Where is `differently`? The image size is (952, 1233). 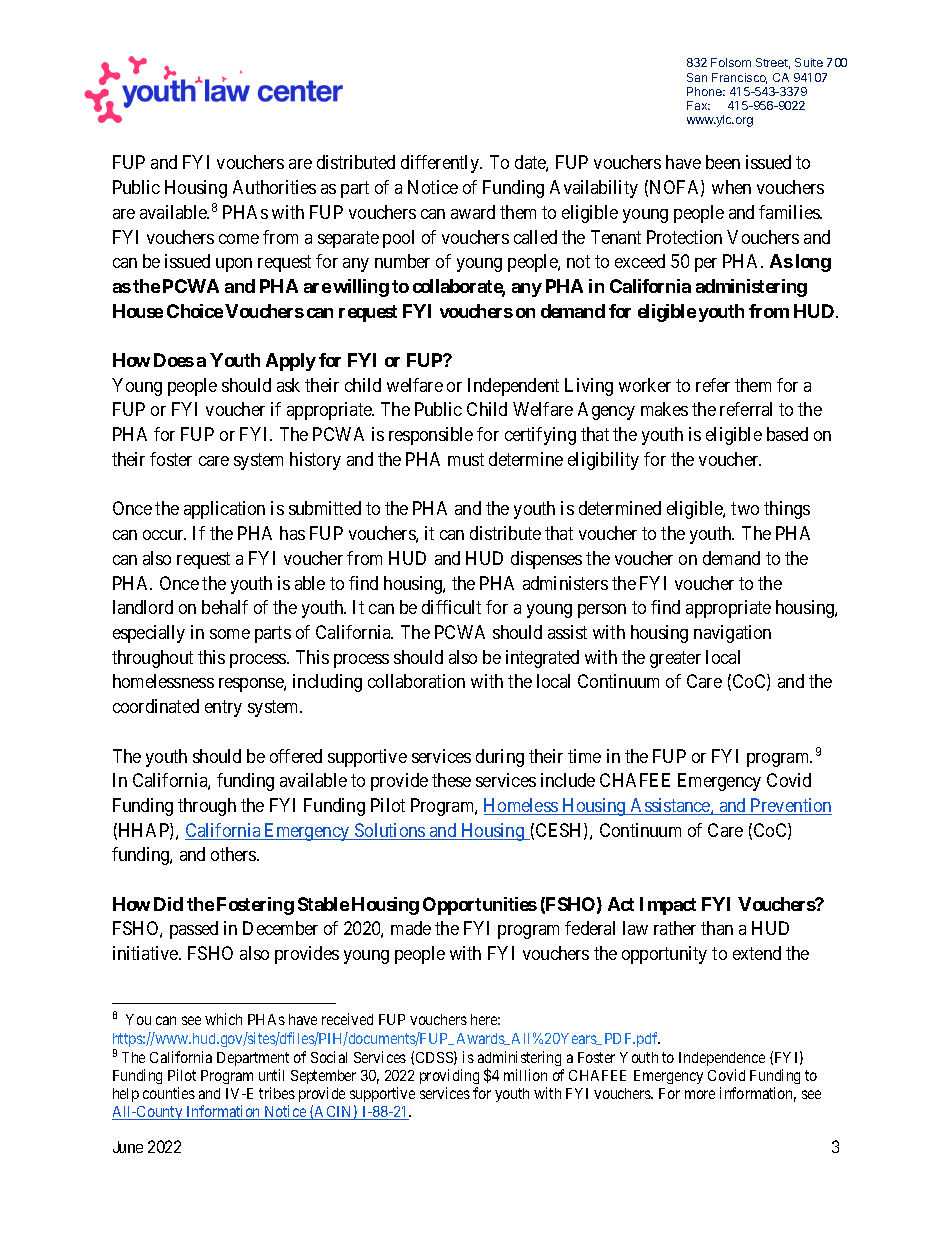 differently is located at coordinates (441, 164).
